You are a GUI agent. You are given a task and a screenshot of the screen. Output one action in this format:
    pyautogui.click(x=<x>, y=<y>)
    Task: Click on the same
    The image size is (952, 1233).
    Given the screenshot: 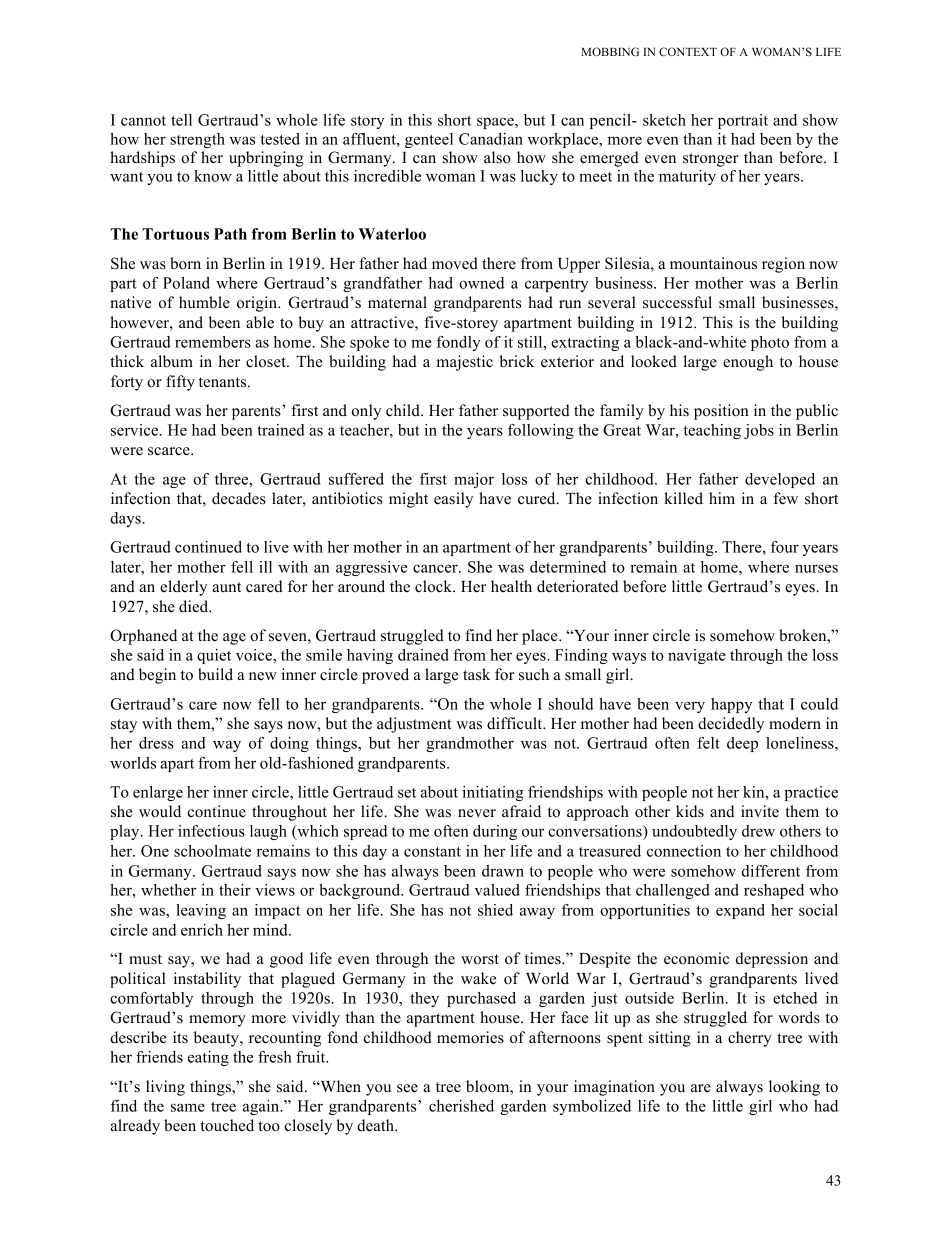 What is the action you would take?
    pyautogui.click(x=188, y=1107)
